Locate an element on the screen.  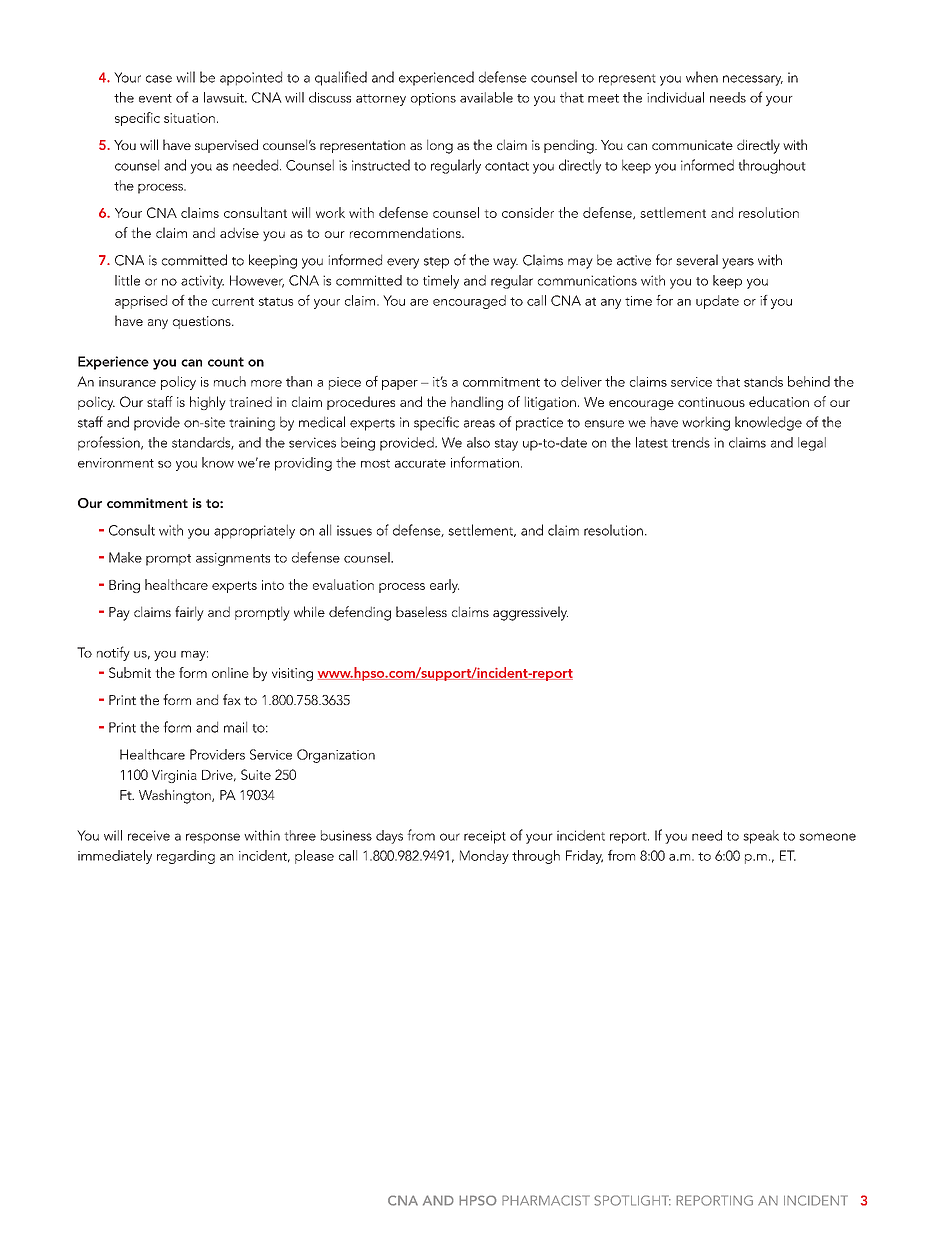
necessary is located at coordinates (753, 80).
